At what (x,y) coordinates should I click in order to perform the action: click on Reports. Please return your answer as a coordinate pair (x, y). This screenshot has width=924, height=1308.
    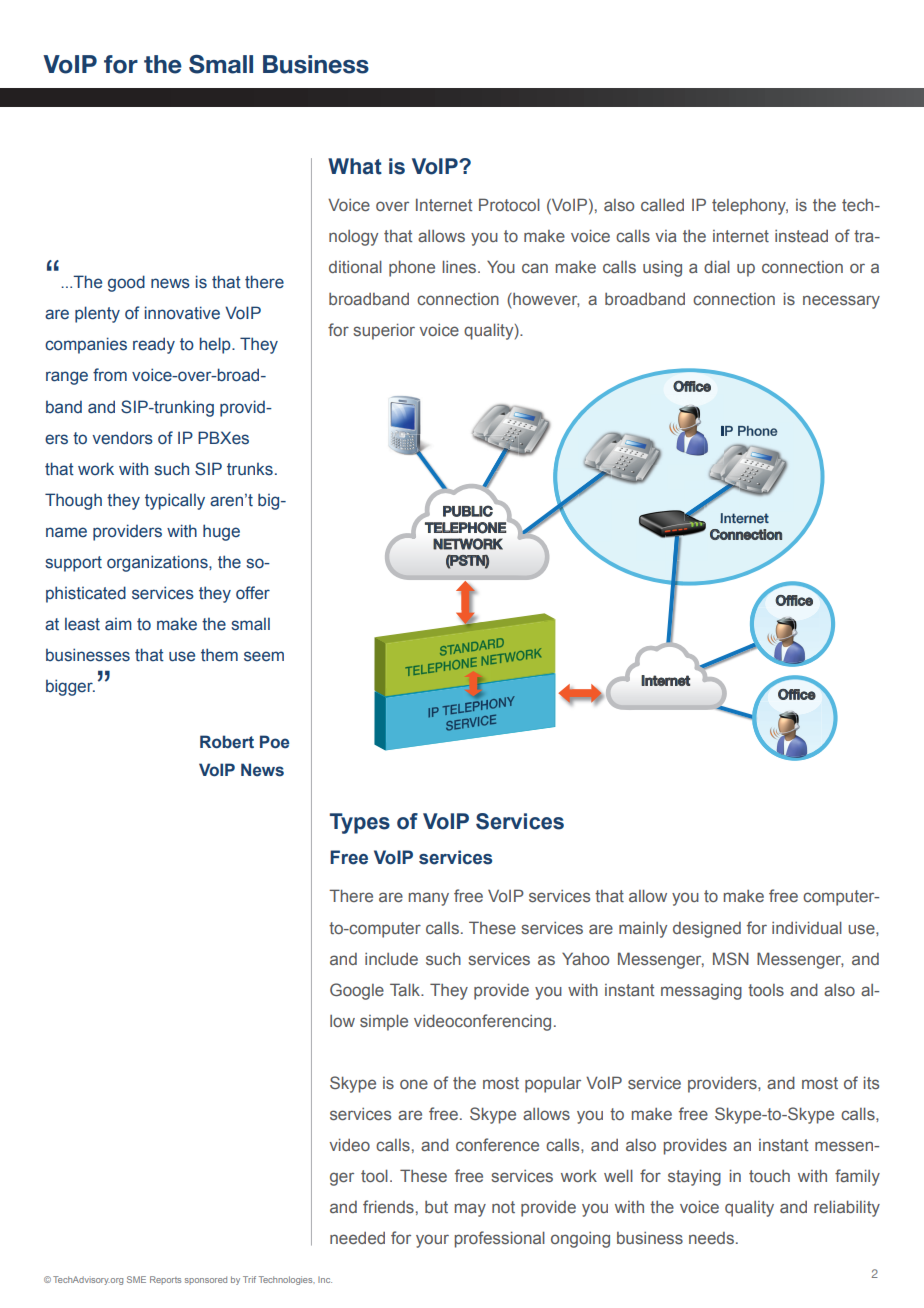
    Looking at the image, I should click on (165, 1280).
